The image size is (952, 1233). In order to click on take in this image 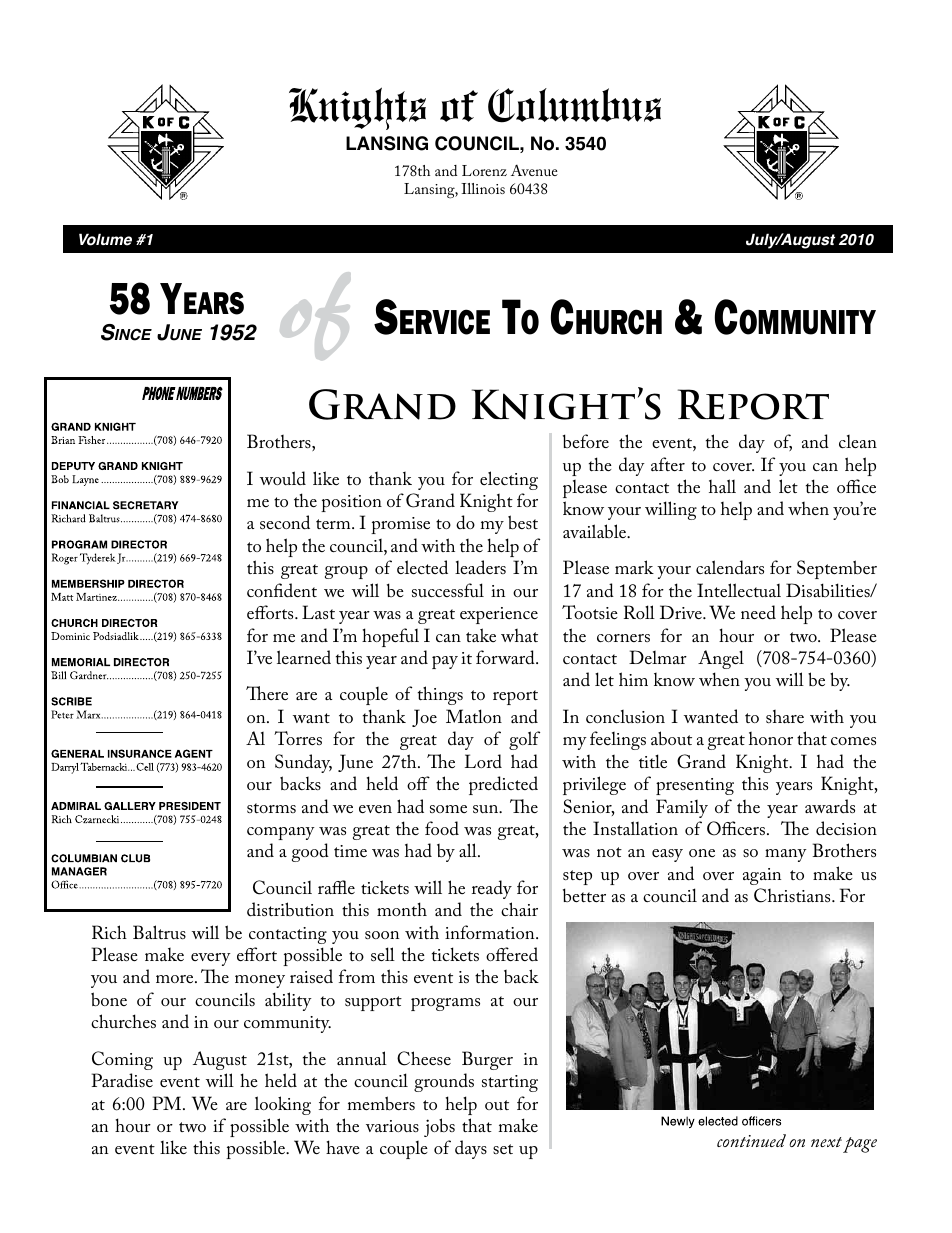, I will do `click(481, 635)`.
